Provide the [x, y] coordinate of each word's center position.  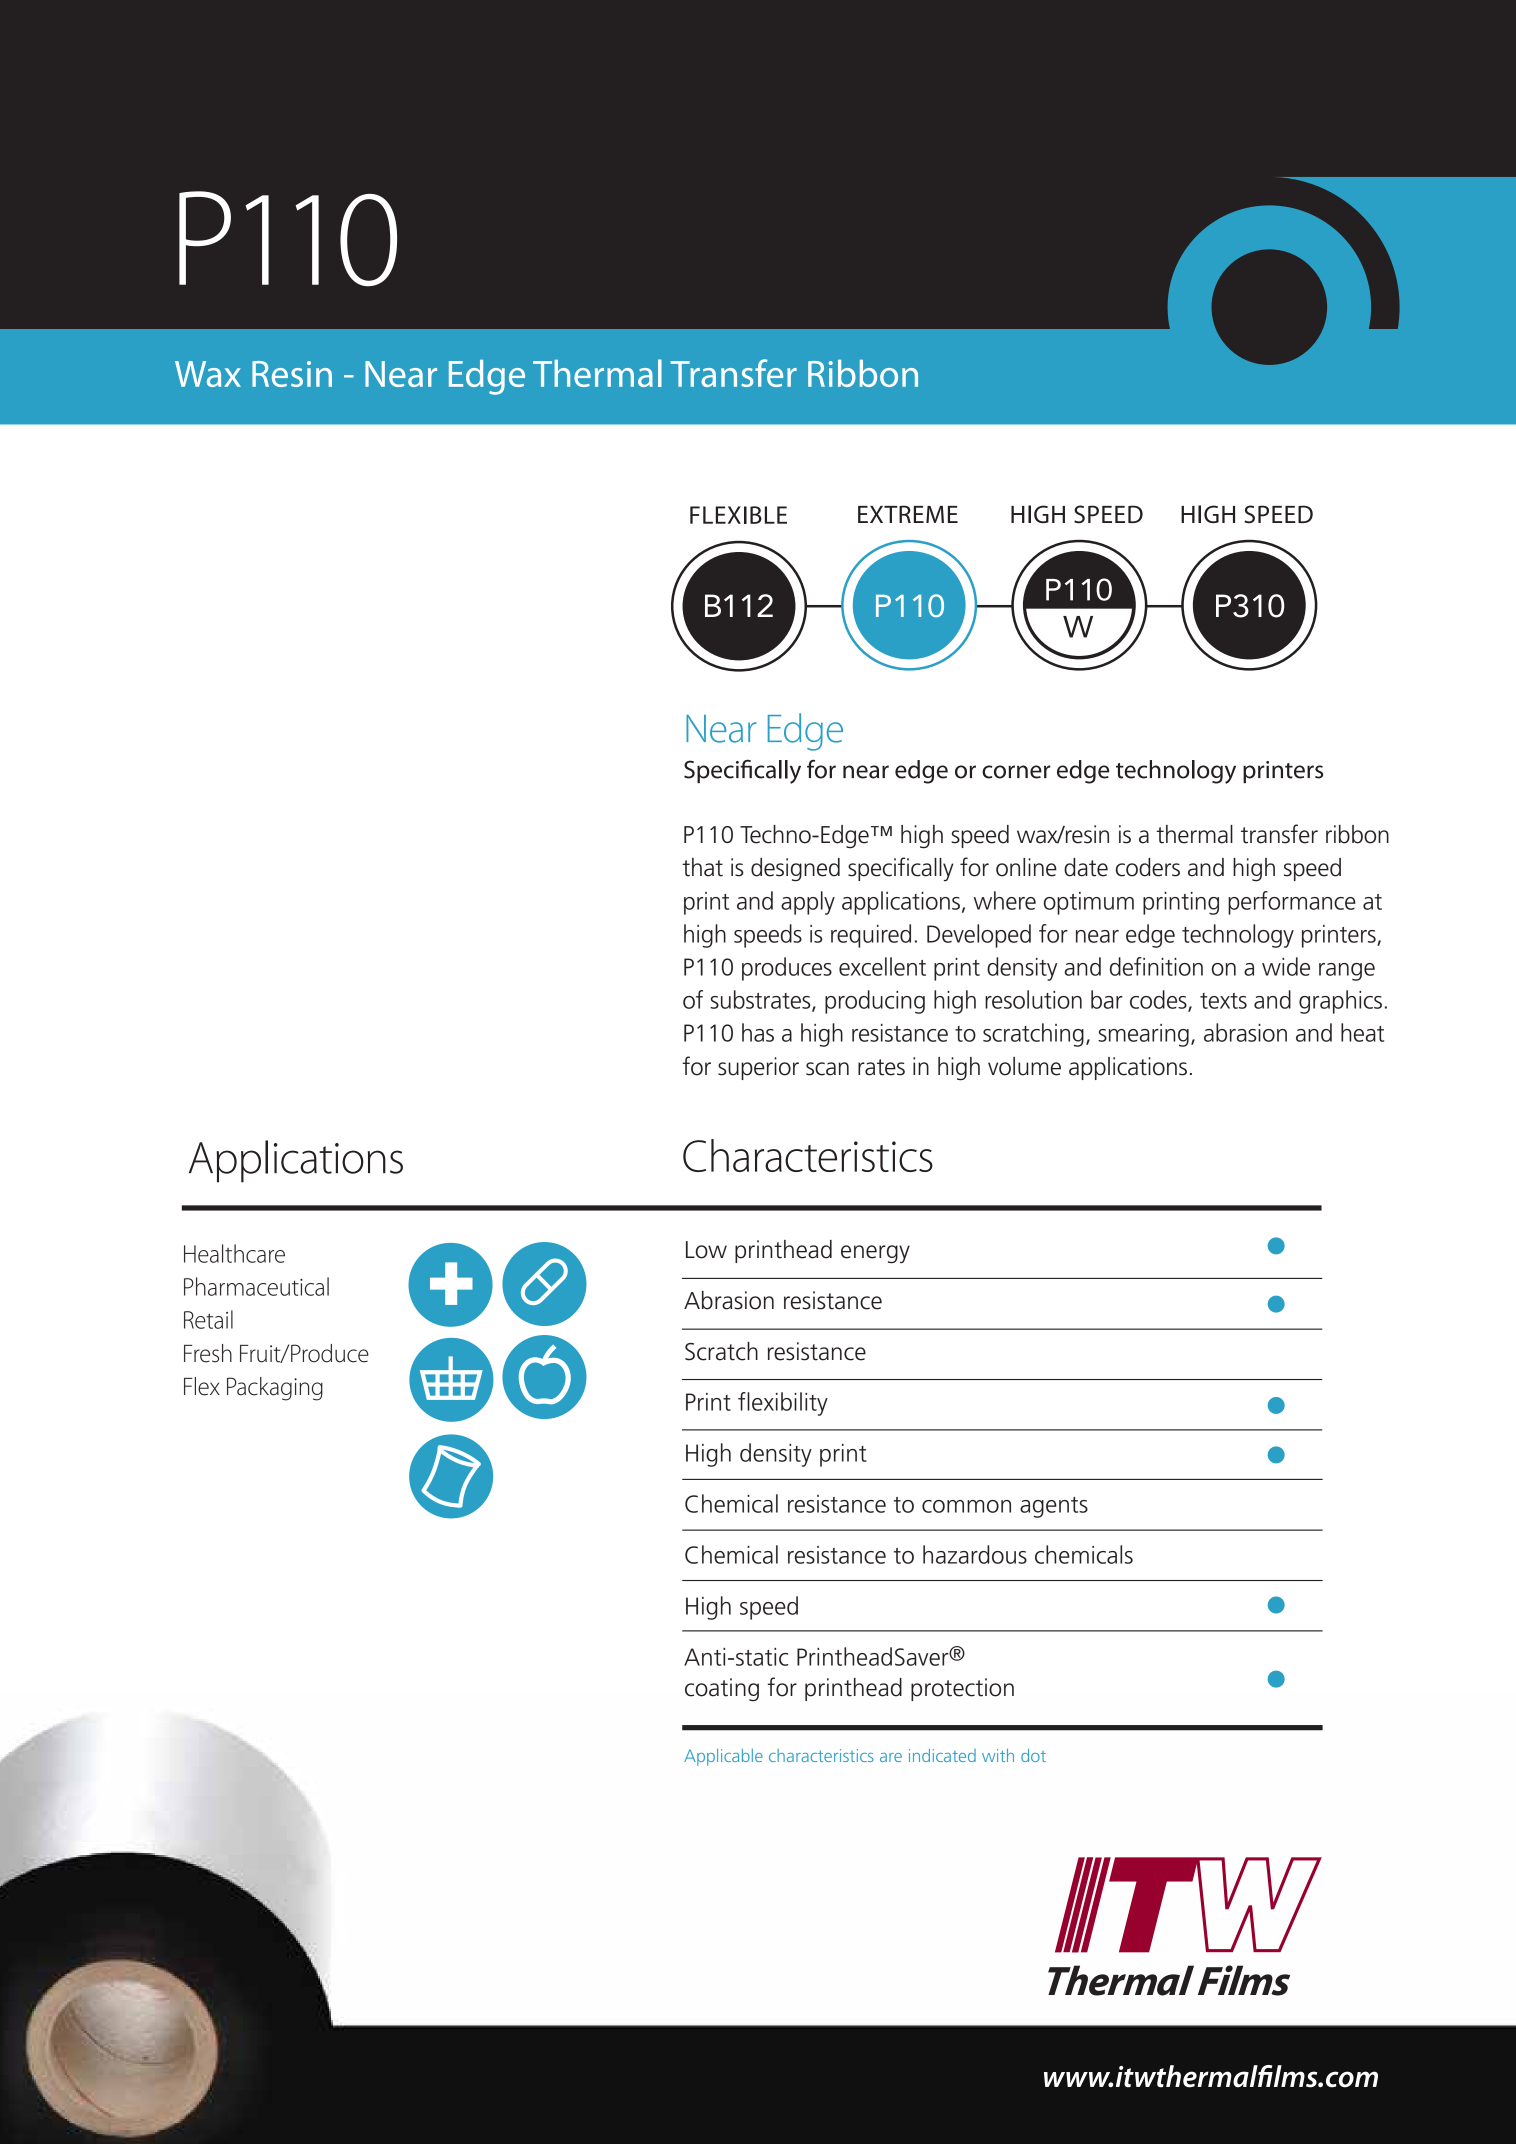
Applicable [723, 1757]
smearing [1143, 1035]
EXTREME [908, 514]
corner [1016, 772]
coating [722, 1690]
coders [1148, 867]
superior [758, 1068]
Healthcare [234, 1253]
